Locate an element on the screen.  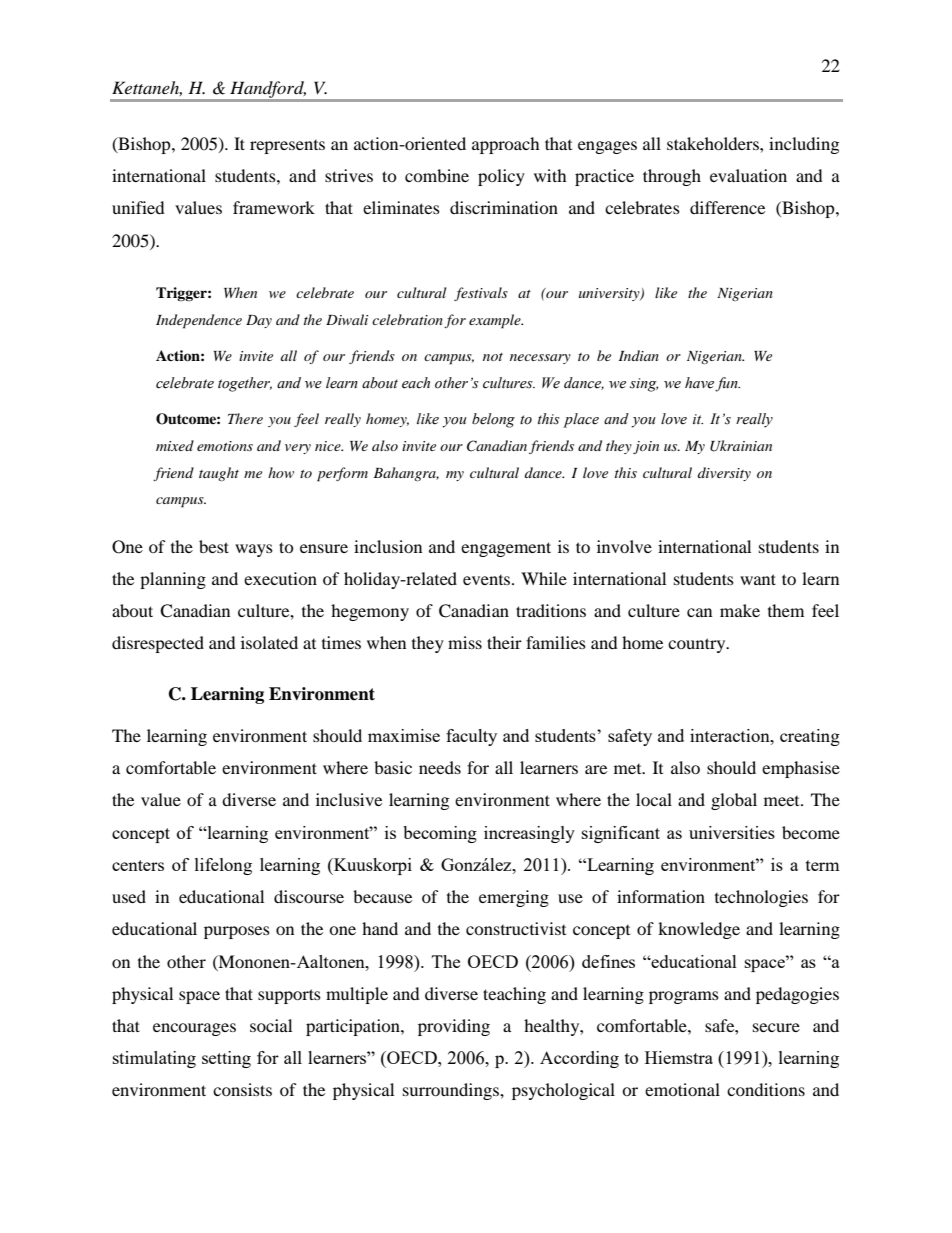
planning is located at coordinates (173, 580).
